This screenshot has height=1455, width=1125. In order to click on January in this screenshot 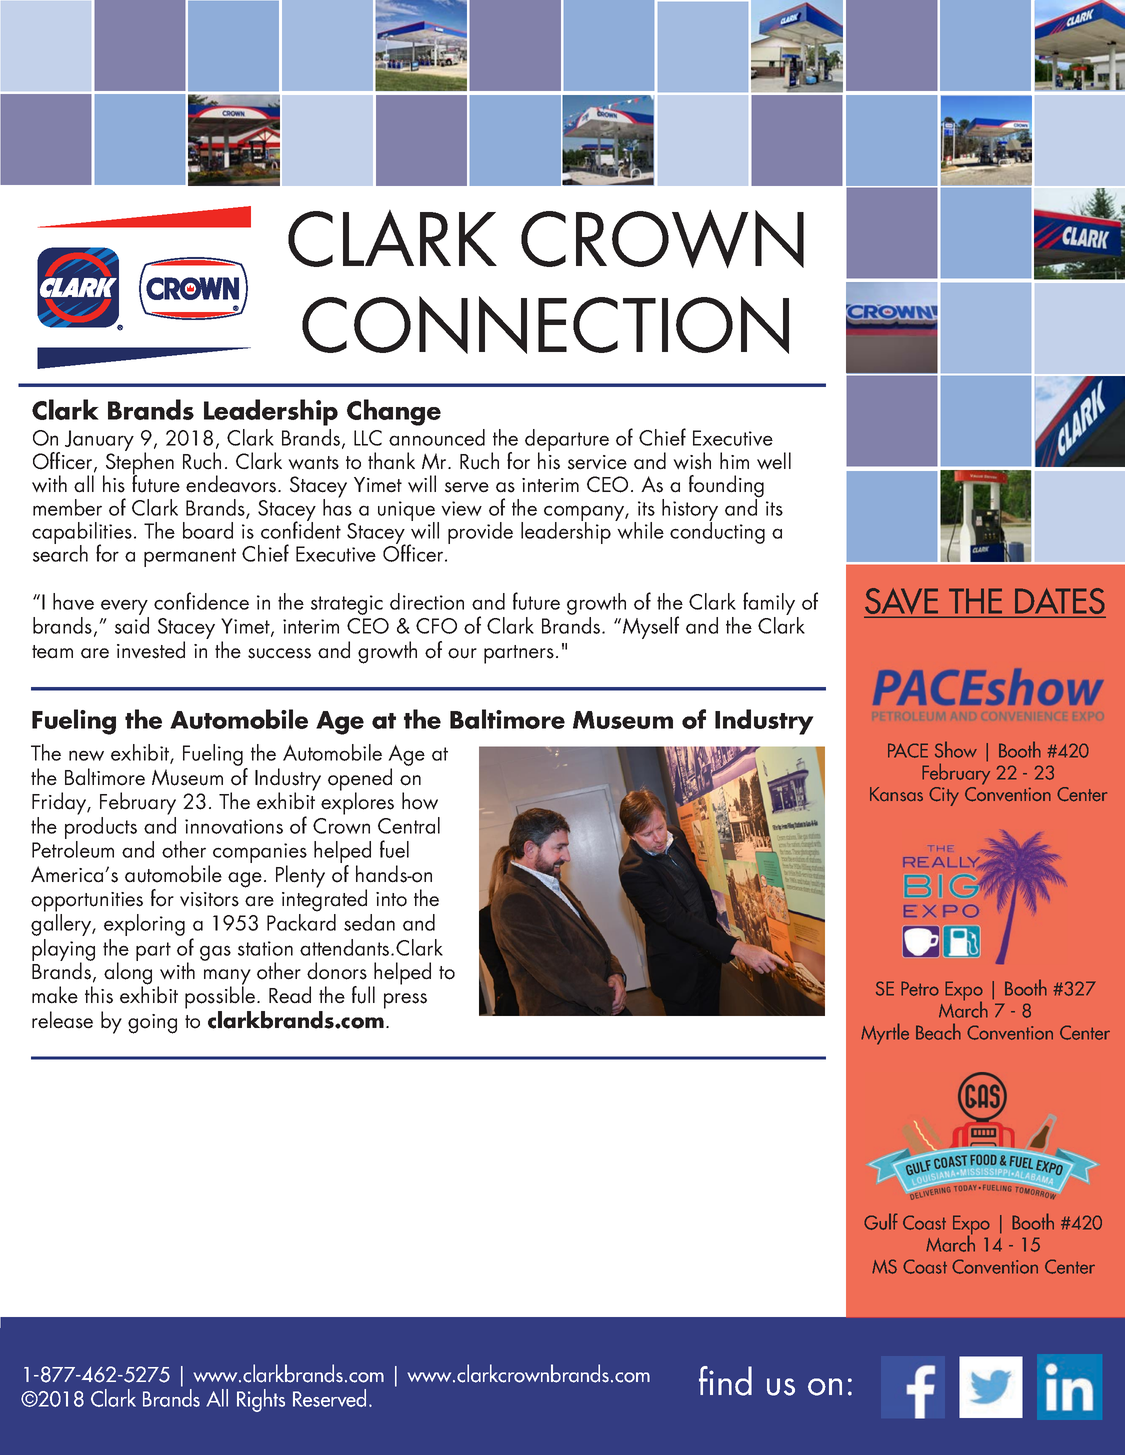, I will do `click(99, 442)`.
